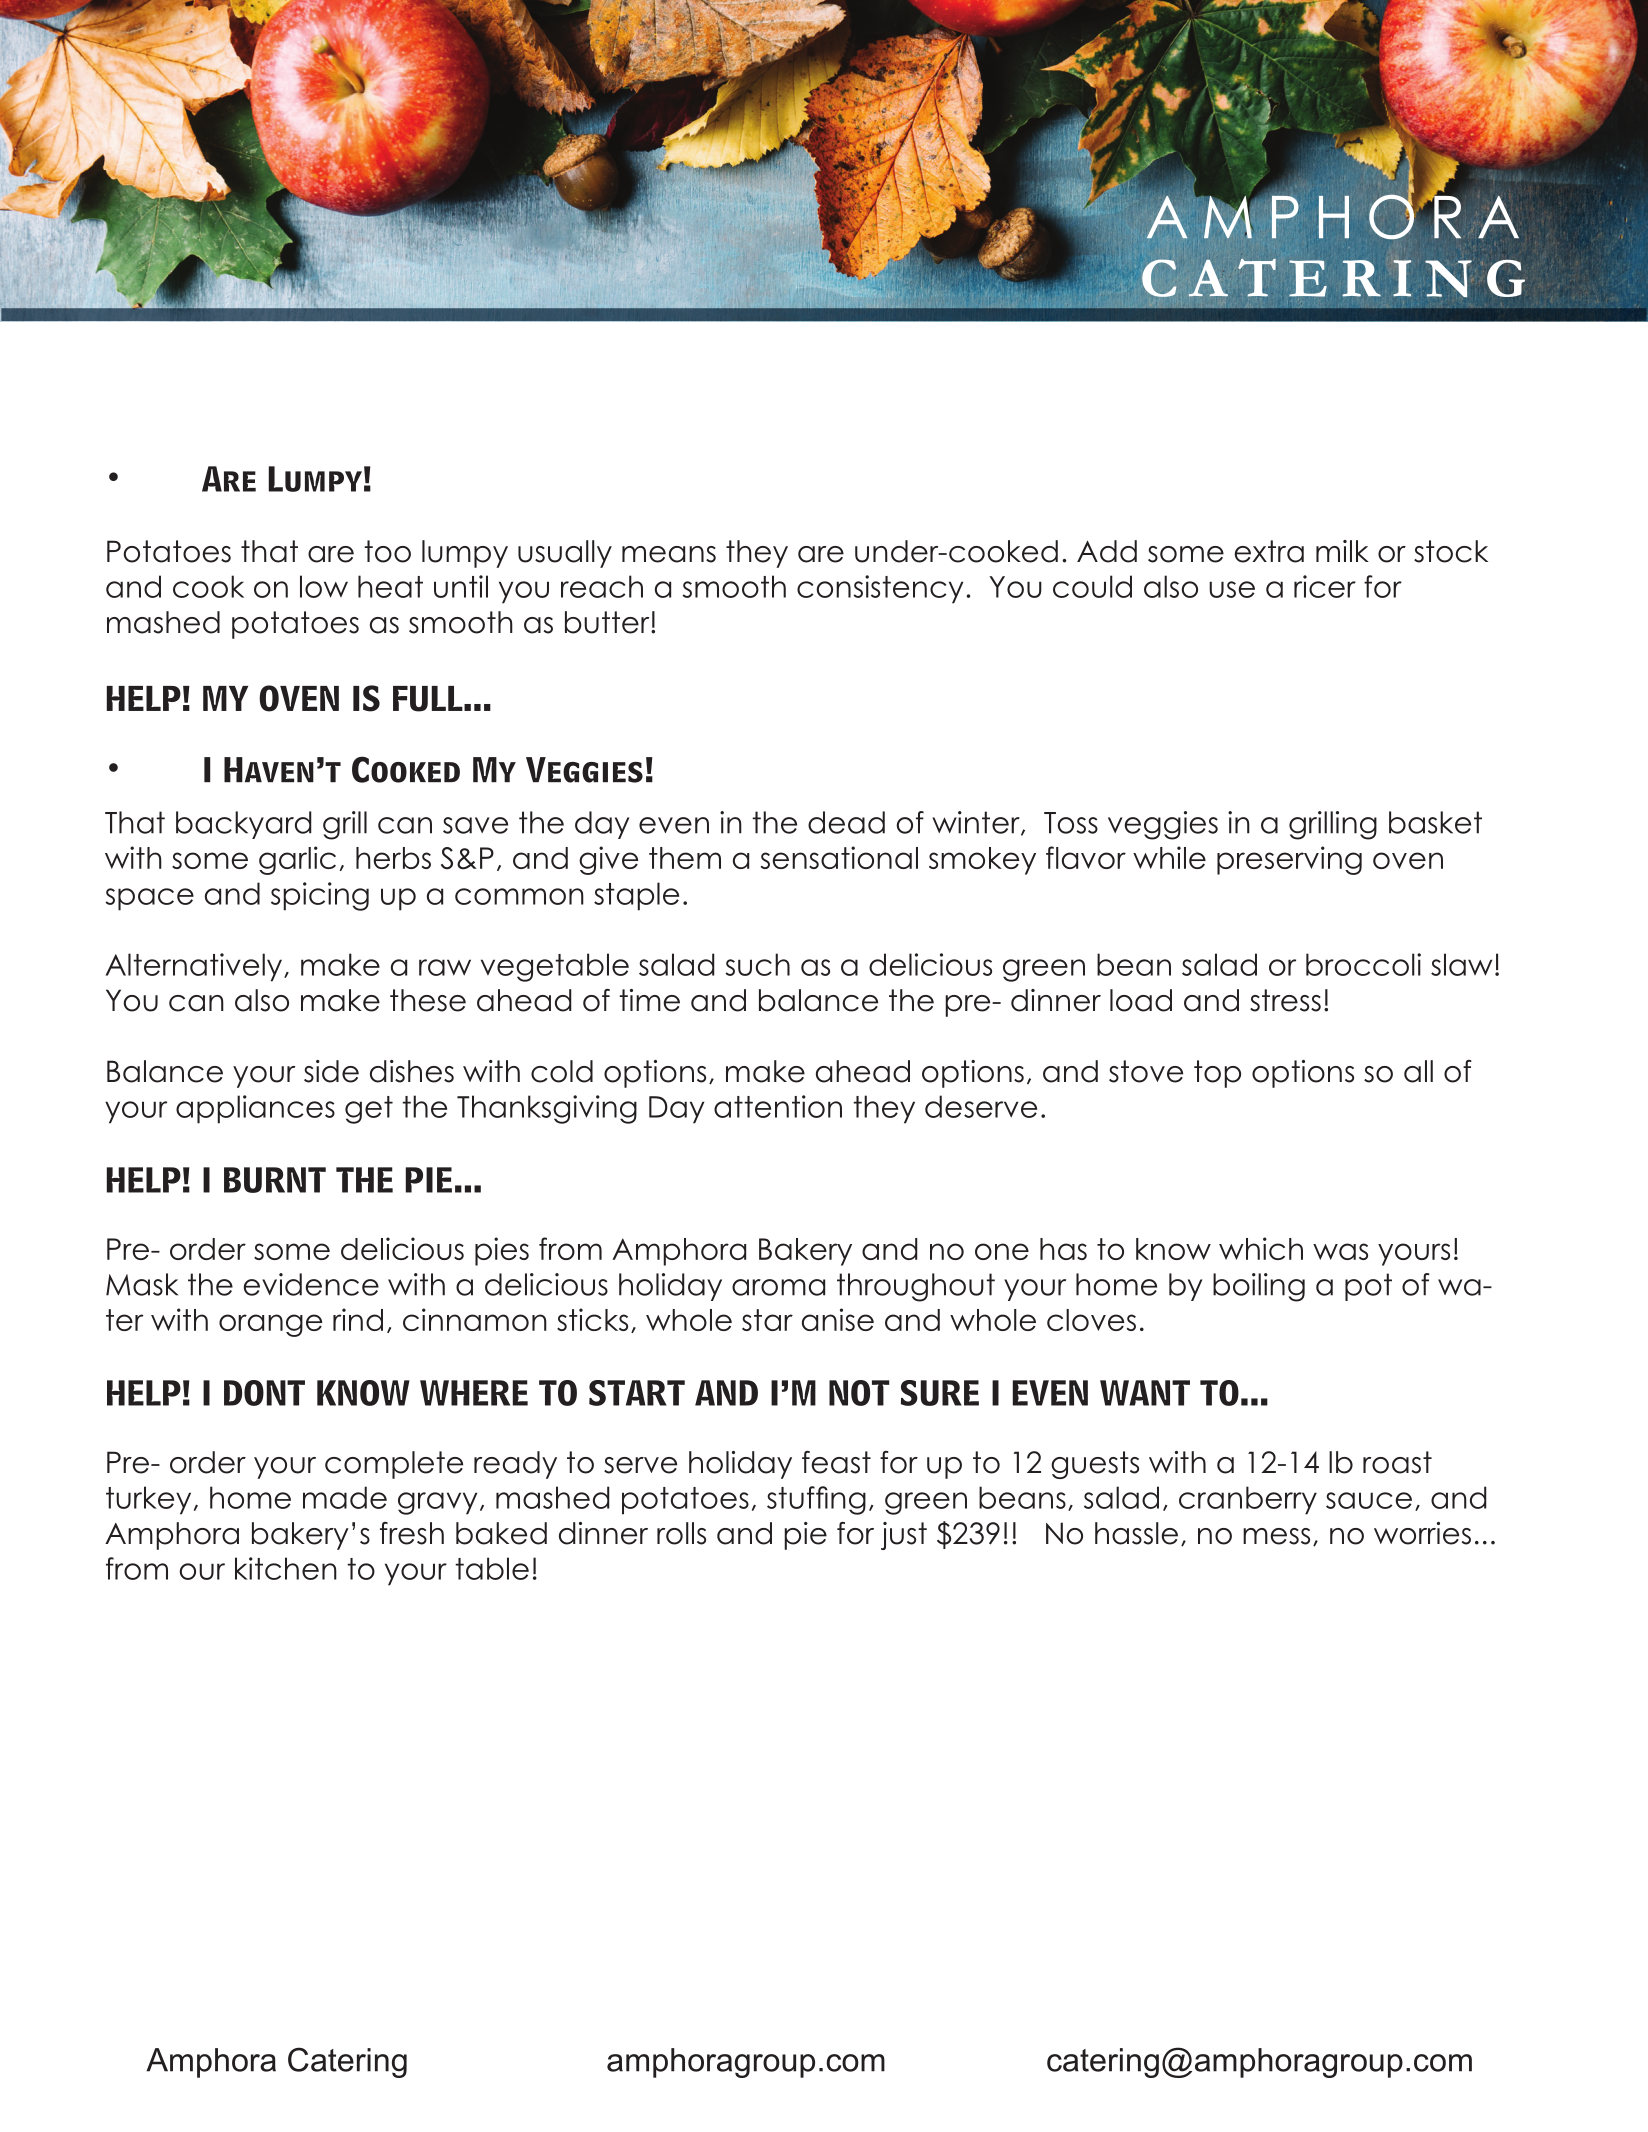 This screenshot has height=2132, width=1648. I want to click on side, so click(331, 1071).
